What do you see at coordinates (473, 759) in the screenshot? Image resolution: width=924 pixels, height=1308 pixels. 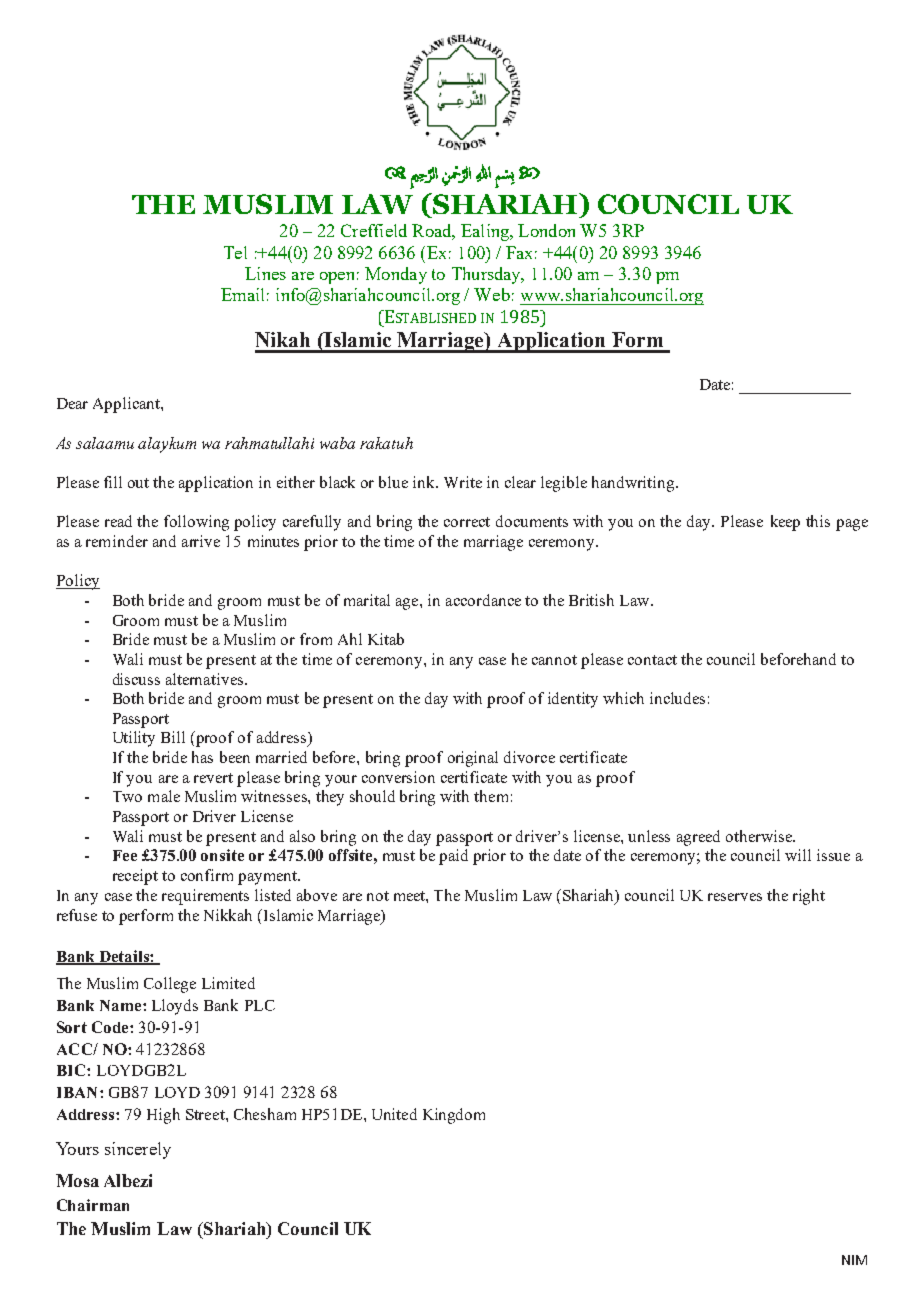 I see `original` at bounding box center [473, 759].
